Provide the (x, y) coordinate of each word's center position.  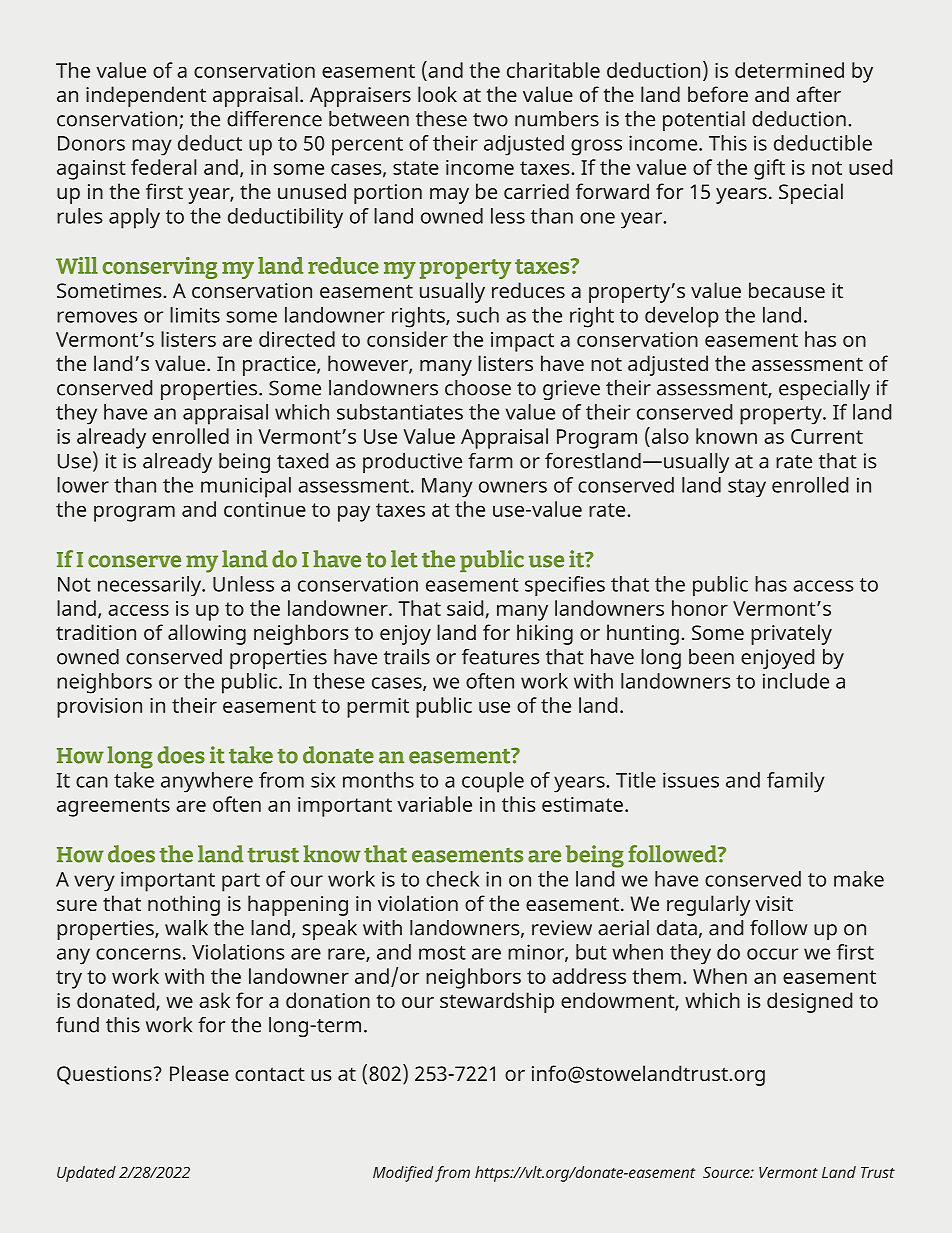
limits (195, 315)
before (718, 94)
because (787, 290)
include (796, 681)
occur (772, 954)
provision (99, 708)
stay (747, 488)
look (437, 94)
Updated (86, 1174)
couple (493, 782)
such (478, 315)
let (404, 559)
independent (146, 96)
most (442, 953)
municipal (246, 487)
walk (186, 928)
